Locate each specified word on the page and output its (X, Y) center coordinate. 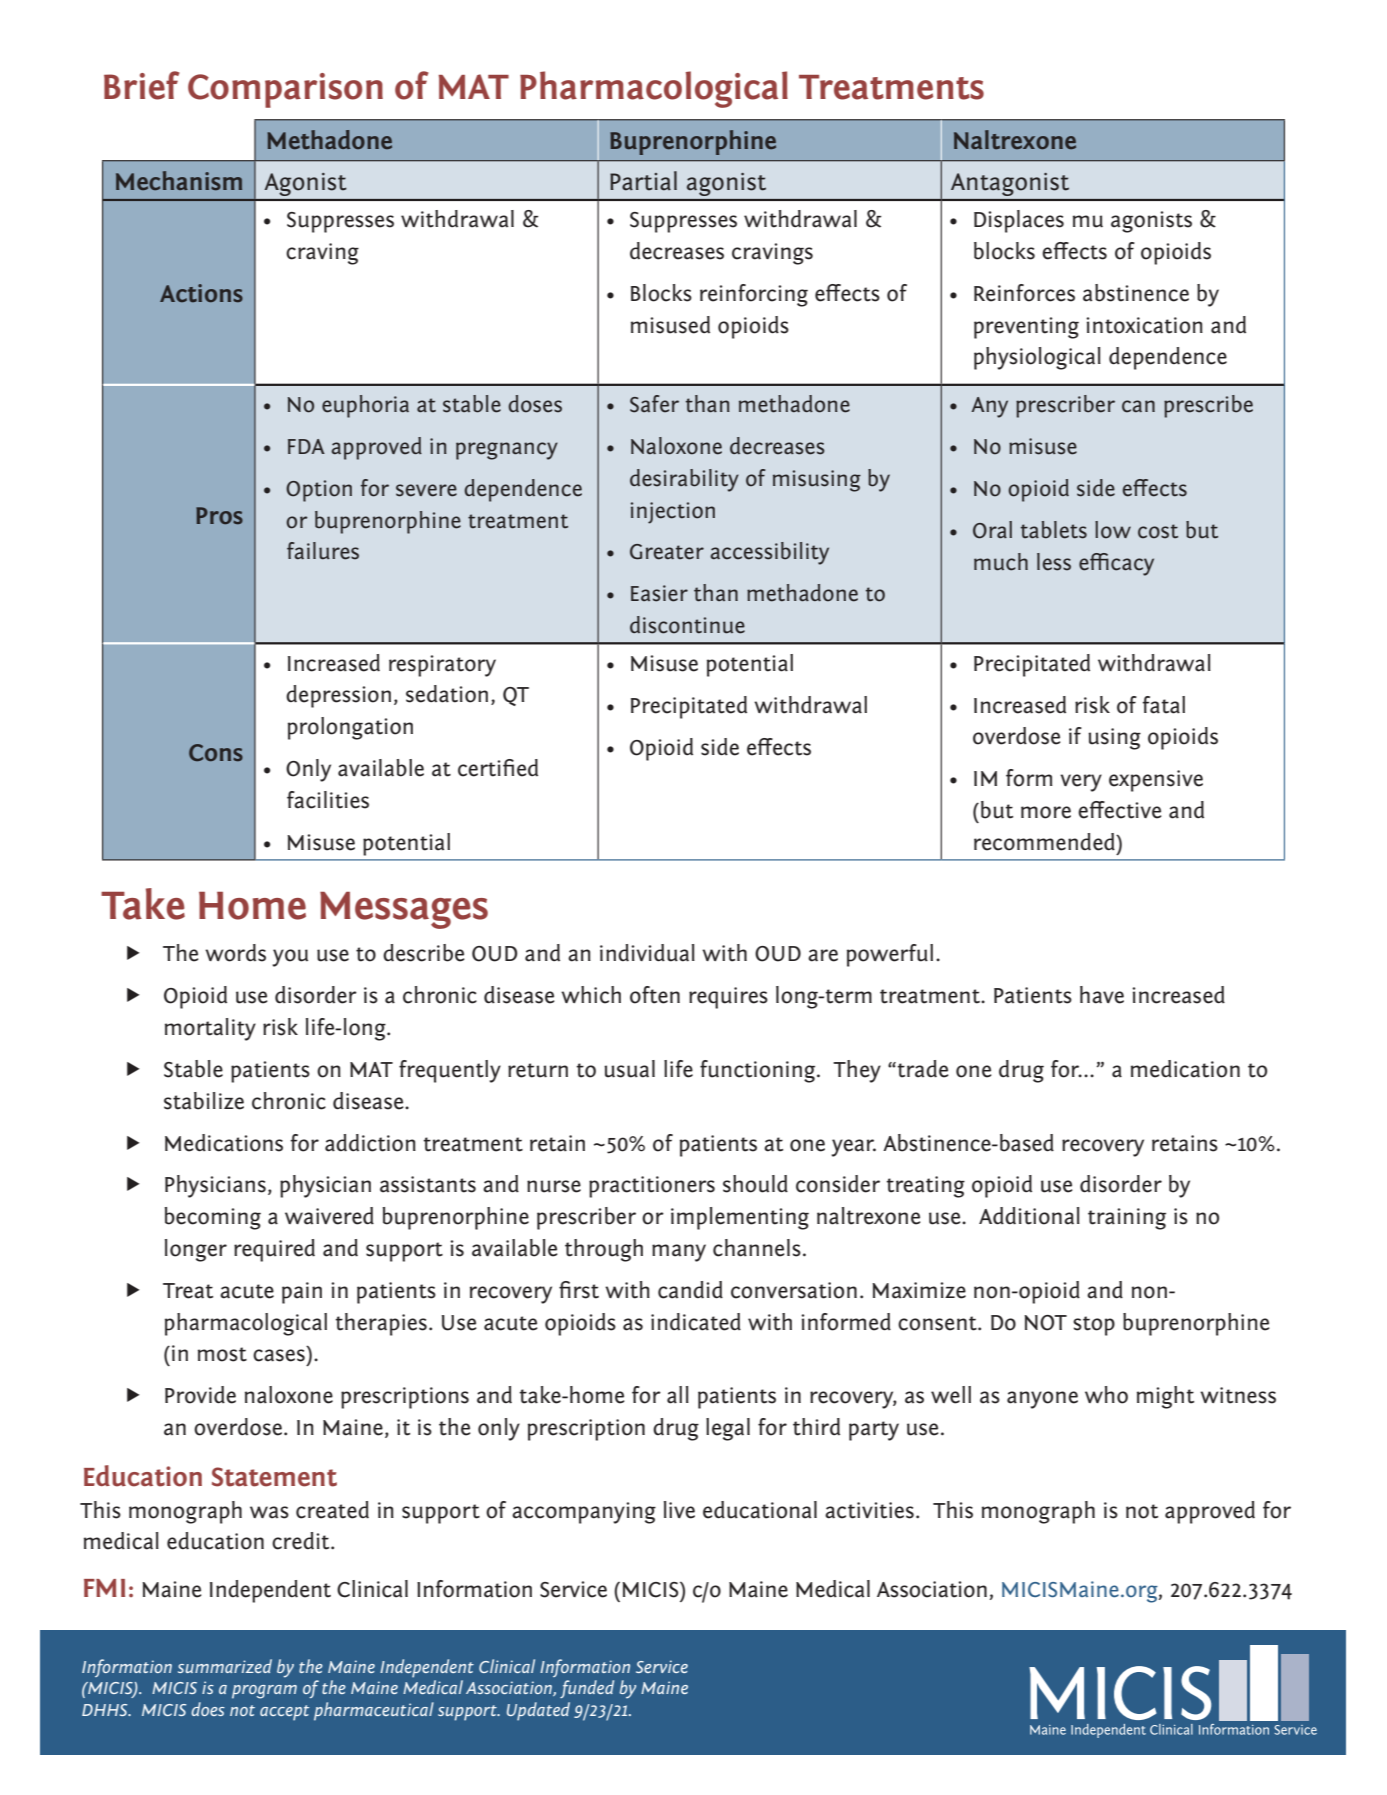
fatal (1164, 705)
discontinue (687, 625)
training (1127, 1219)
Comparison (285, 90)
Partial (643, 181)
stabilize (204, 1101)
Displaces (1019, 221)
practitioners (652, 1187)
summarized (225, 1666)
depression (338, 696)
